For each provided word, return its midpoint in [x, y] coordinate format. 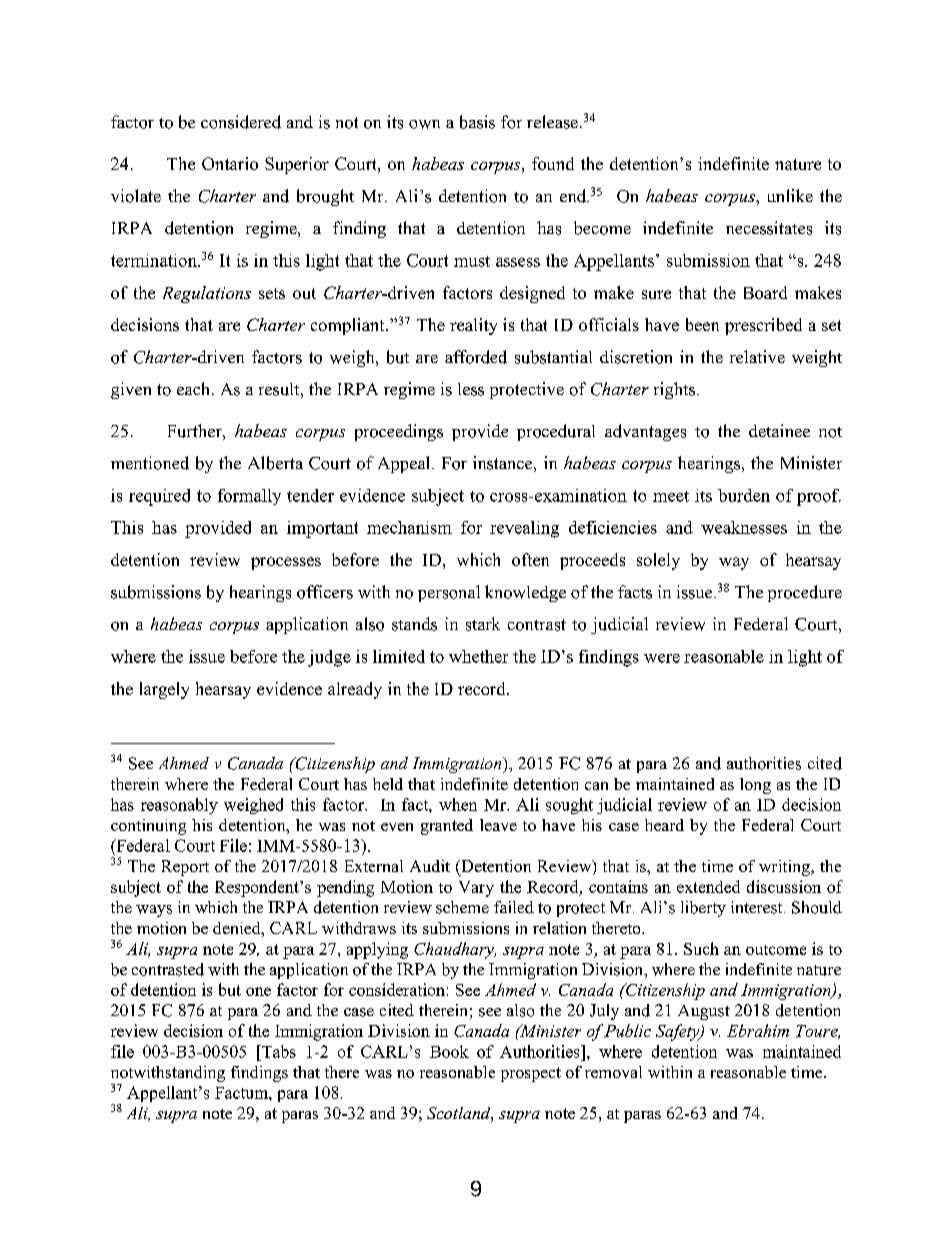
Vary [476, 889]
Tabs [278, 1051]
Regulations [207, 294]
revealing [524, 529]
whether [478, 656]
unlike [790, 195]
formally [249, 497]
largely [164, 690]
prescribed [763, 326]
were [662, 658]
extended [708, 886]
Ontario [230, 163]
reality [473, 326]
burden [744, 495]
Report [185, 868]
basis [477, 122]
